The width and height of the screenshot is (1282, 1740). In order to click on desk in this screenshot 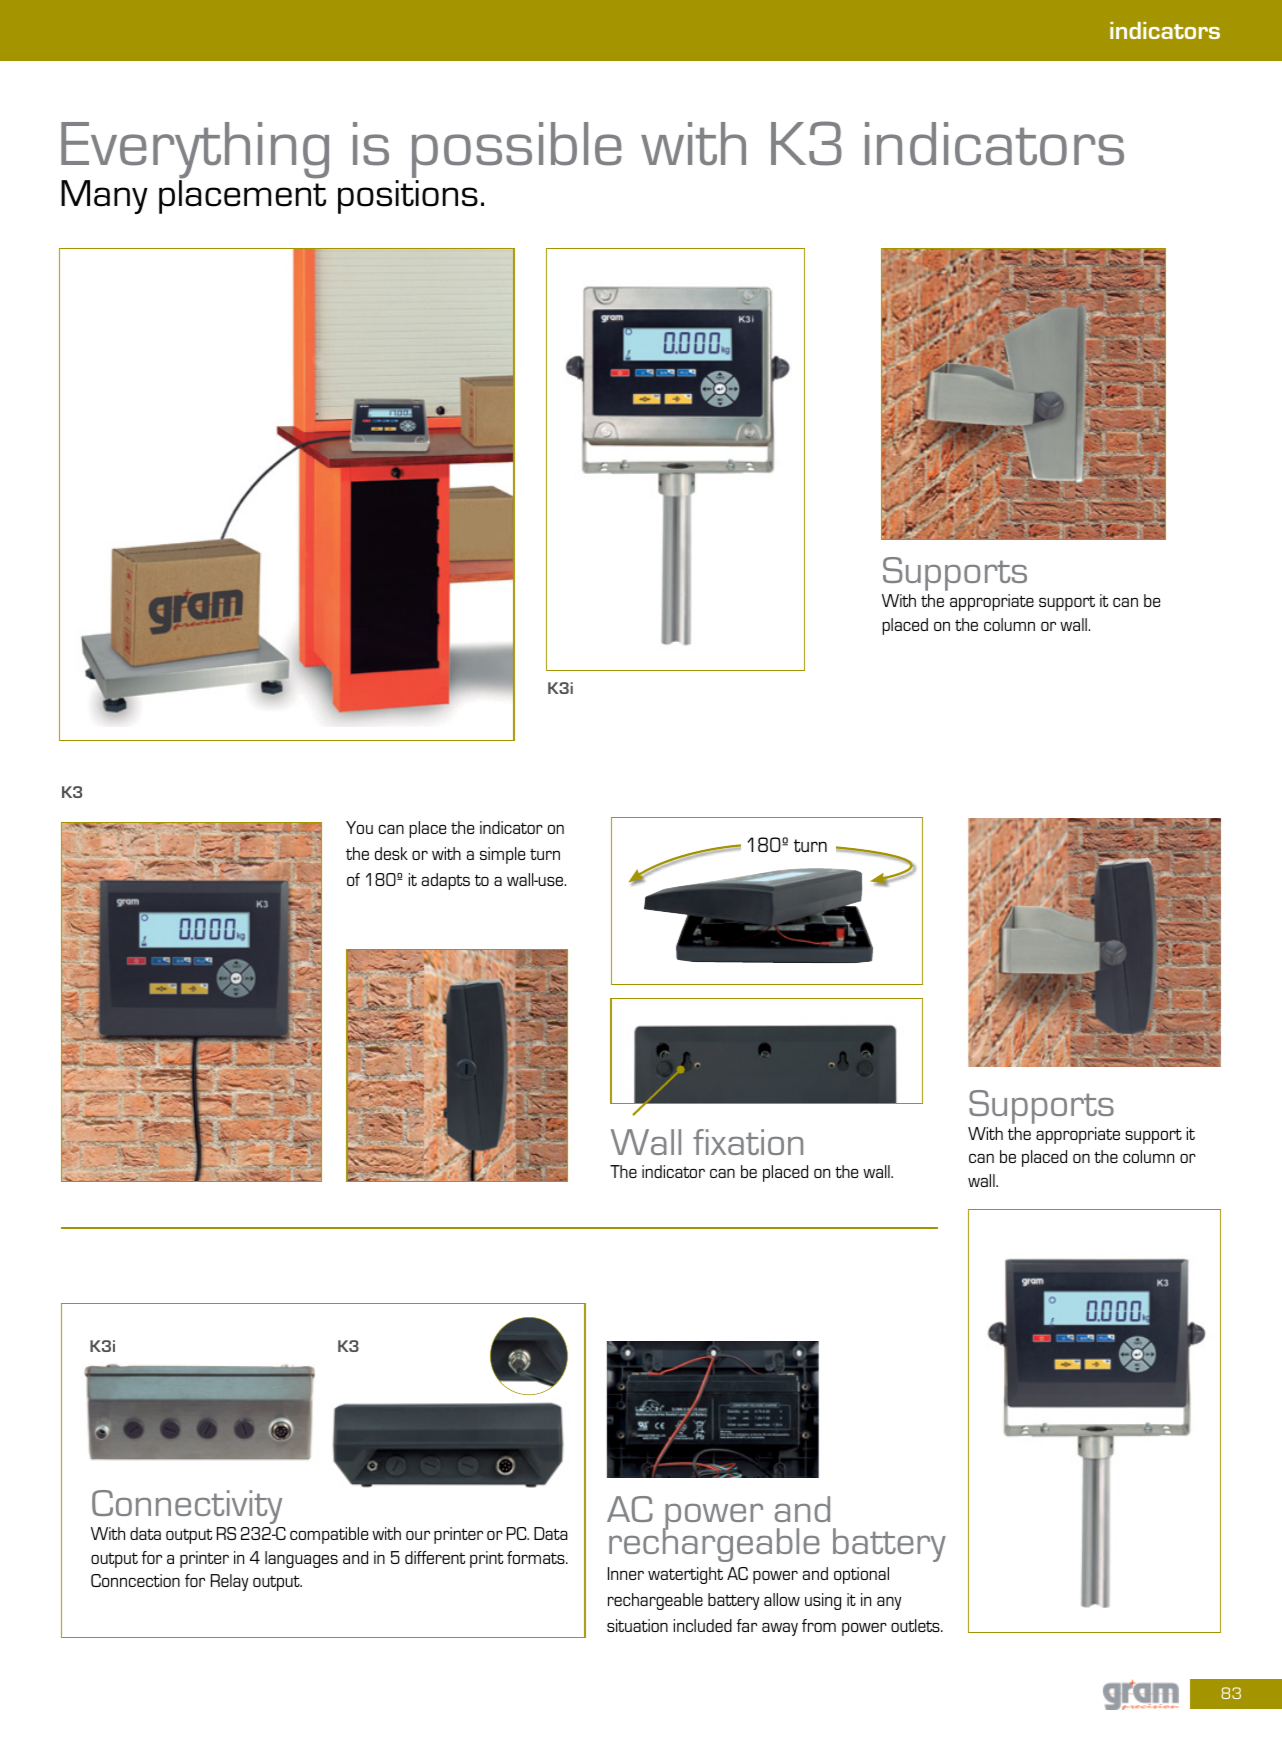, I will do `click(391, 853)`.
